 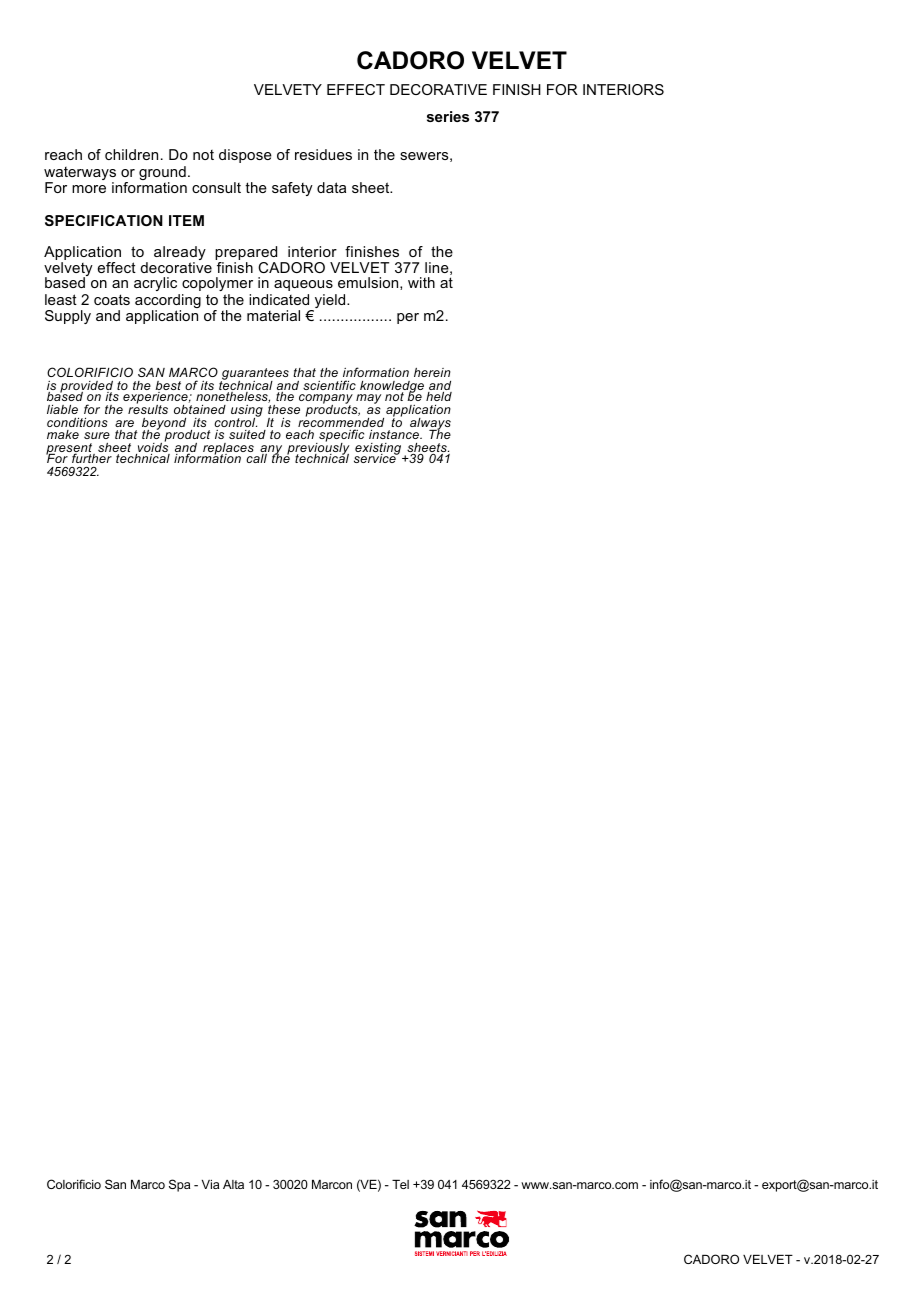 I want to click on material, so click(x=273, y=315).
